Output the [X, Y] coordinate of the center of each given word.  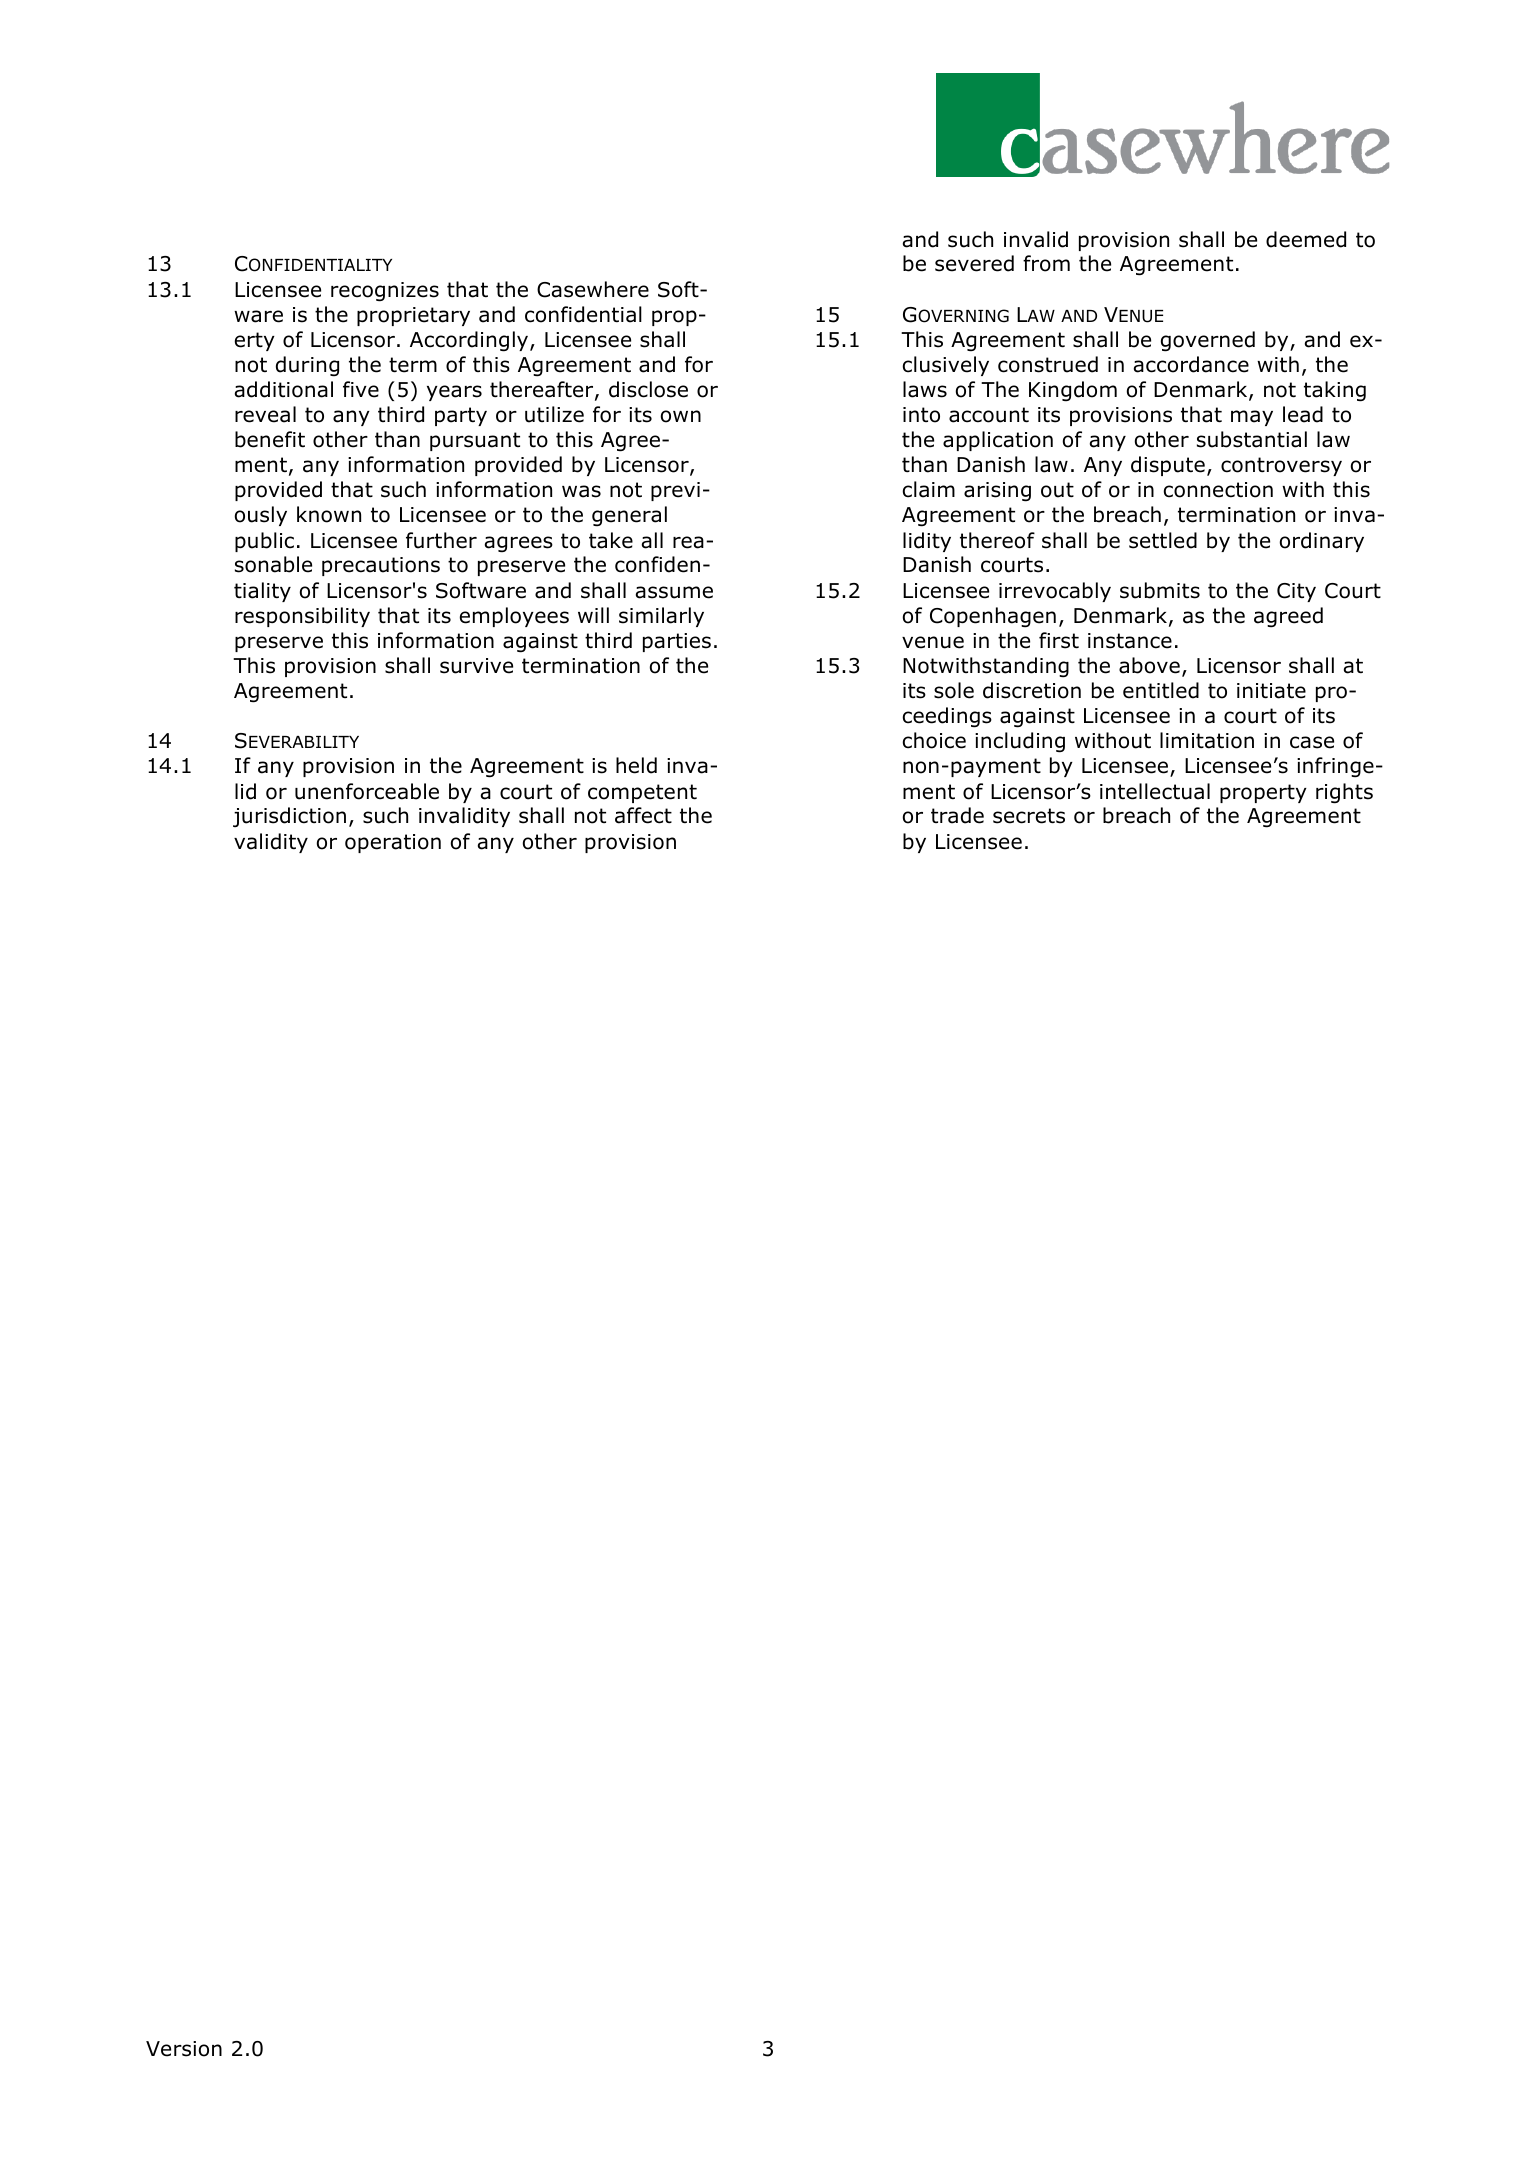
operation [393, 843]
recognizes [385, 292]
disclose [648, 389]
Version [184, 2049]
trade [957, 815]
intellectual [1155, 791]
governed [1208, 341]
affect [643, 815]
